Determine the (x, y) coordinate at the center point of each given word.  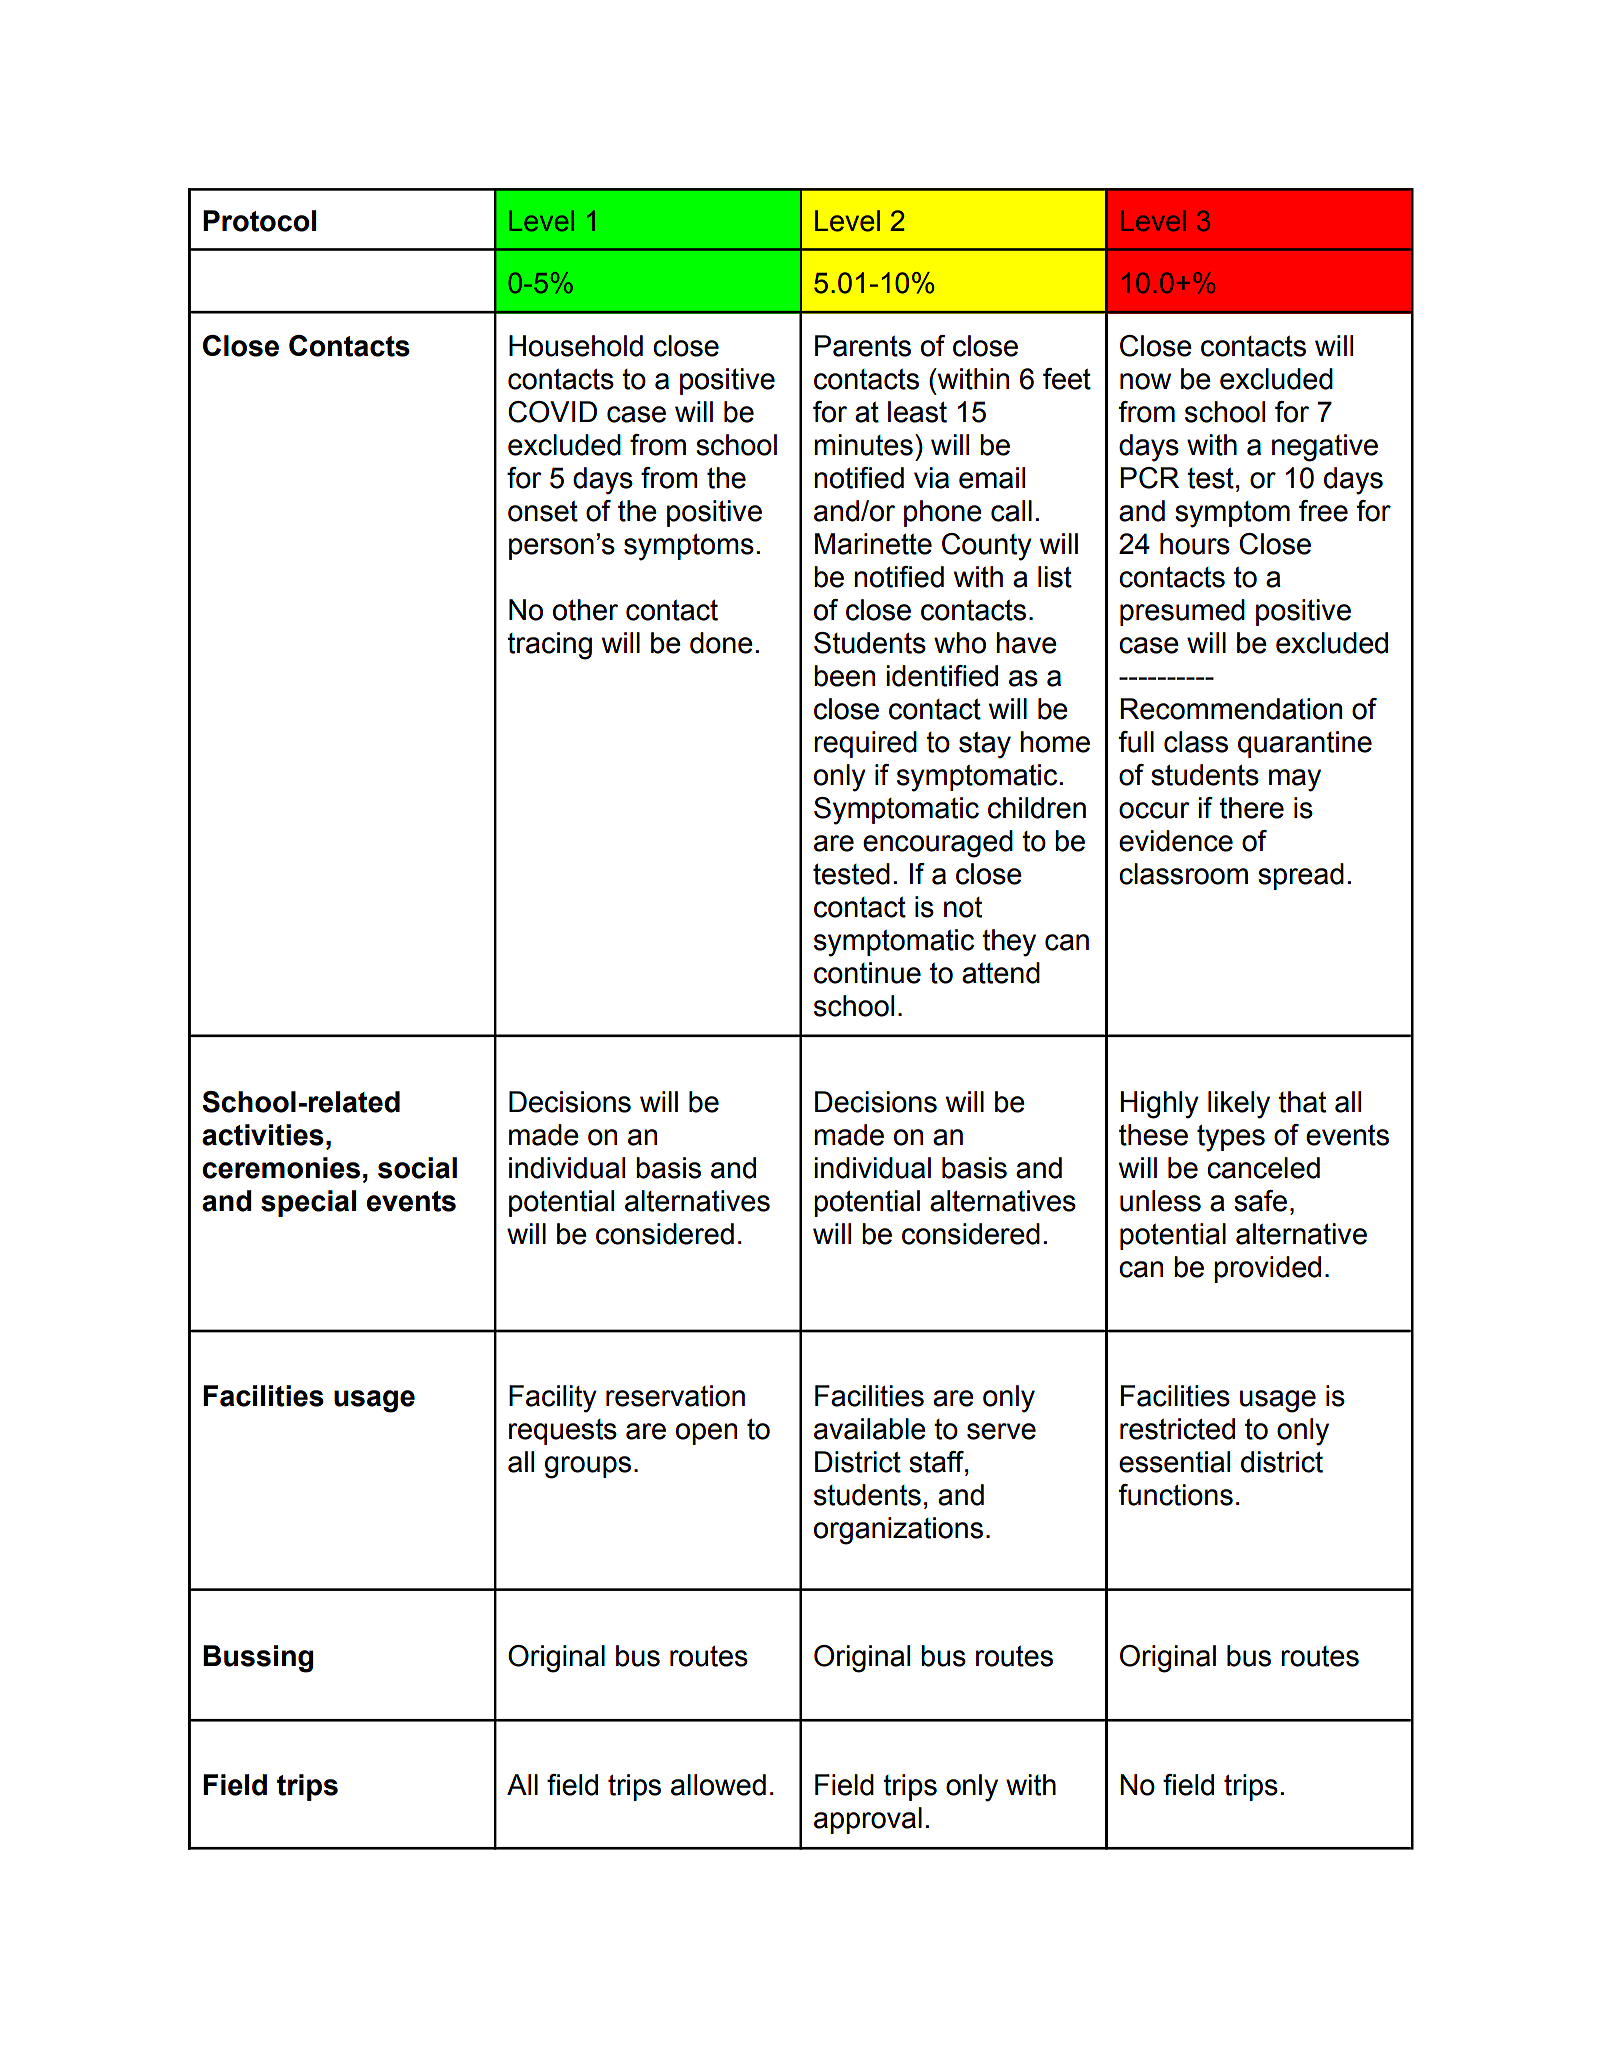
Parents (863, 346)
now (1145, 381)
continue (867, 973)
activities (263, 1135)
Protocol (259, 221)
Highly (1160, 1105)
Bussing (258, 1659)
